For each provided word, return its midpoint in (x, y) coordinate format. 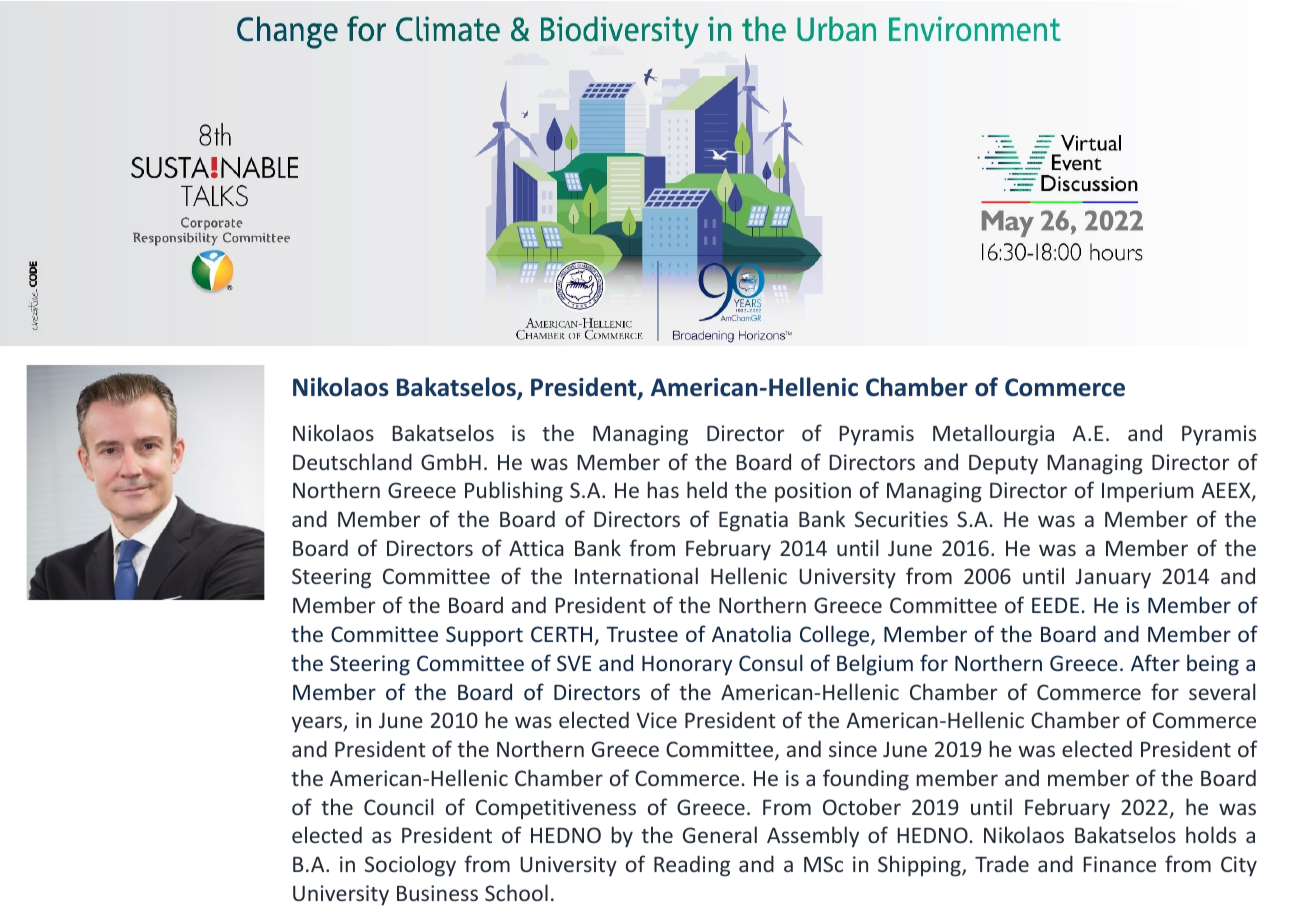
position (813, 492)
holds (1211, 834)
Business (437, 893)
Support (484, 636)
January (1113, 579)
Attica (536, 548)
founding (866, 780)
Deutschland (352, 461)
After (1155, 662)
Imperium (1147, 492)
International (636, 575)
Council (399, 806)
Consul (771, 662)
